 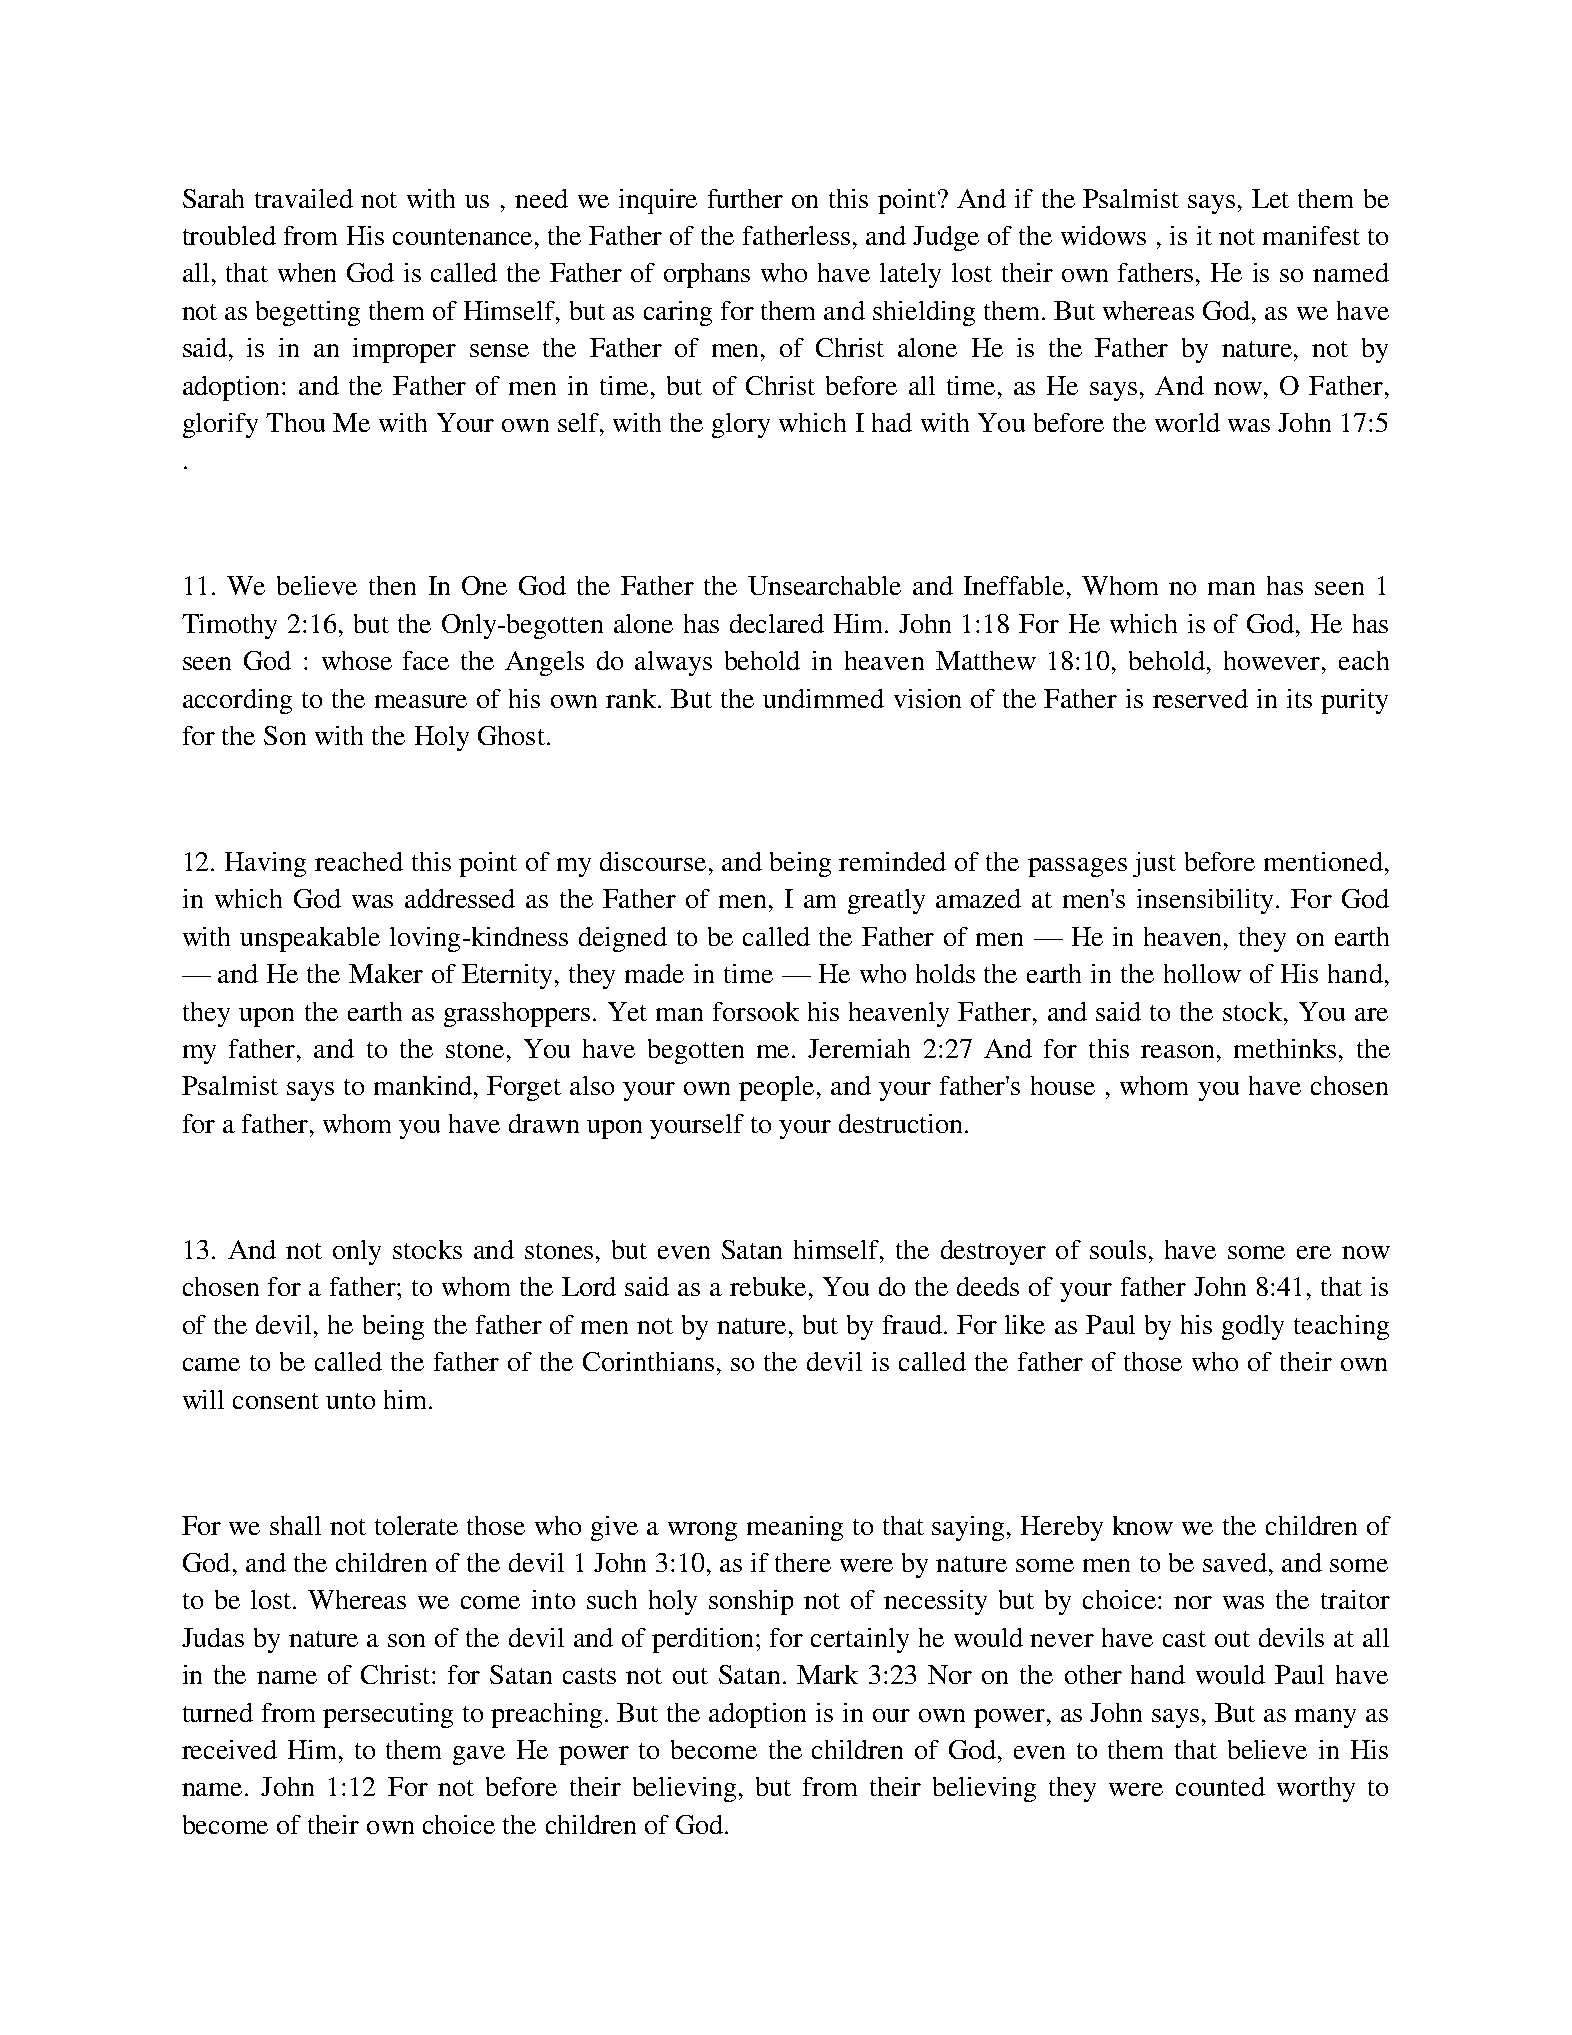 I want to click on hollow, so click(x=1202, y=973).
